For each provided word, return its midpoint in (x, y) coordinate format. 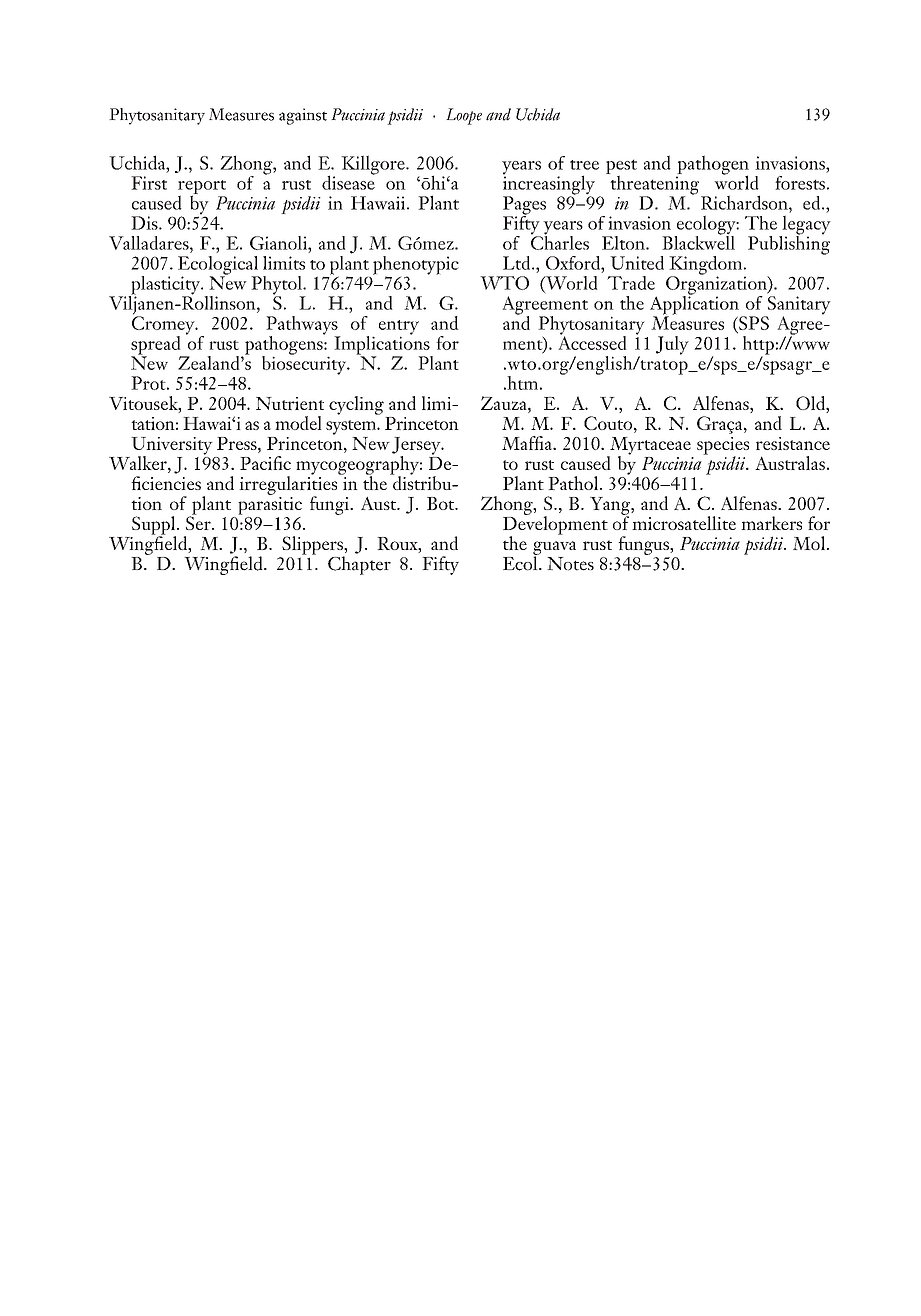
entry (399, 328)
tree (584, 165)
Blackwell (698, 241)
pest (621, 168)
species (723, 447)
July (672, 345)
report (202, 188)
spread (157, 346)
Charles (560, 241)
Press (238, 443)
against (303, 116)
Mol (810, 543)
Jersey (417, 447)
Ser (199, 522)
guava (554, 549)
